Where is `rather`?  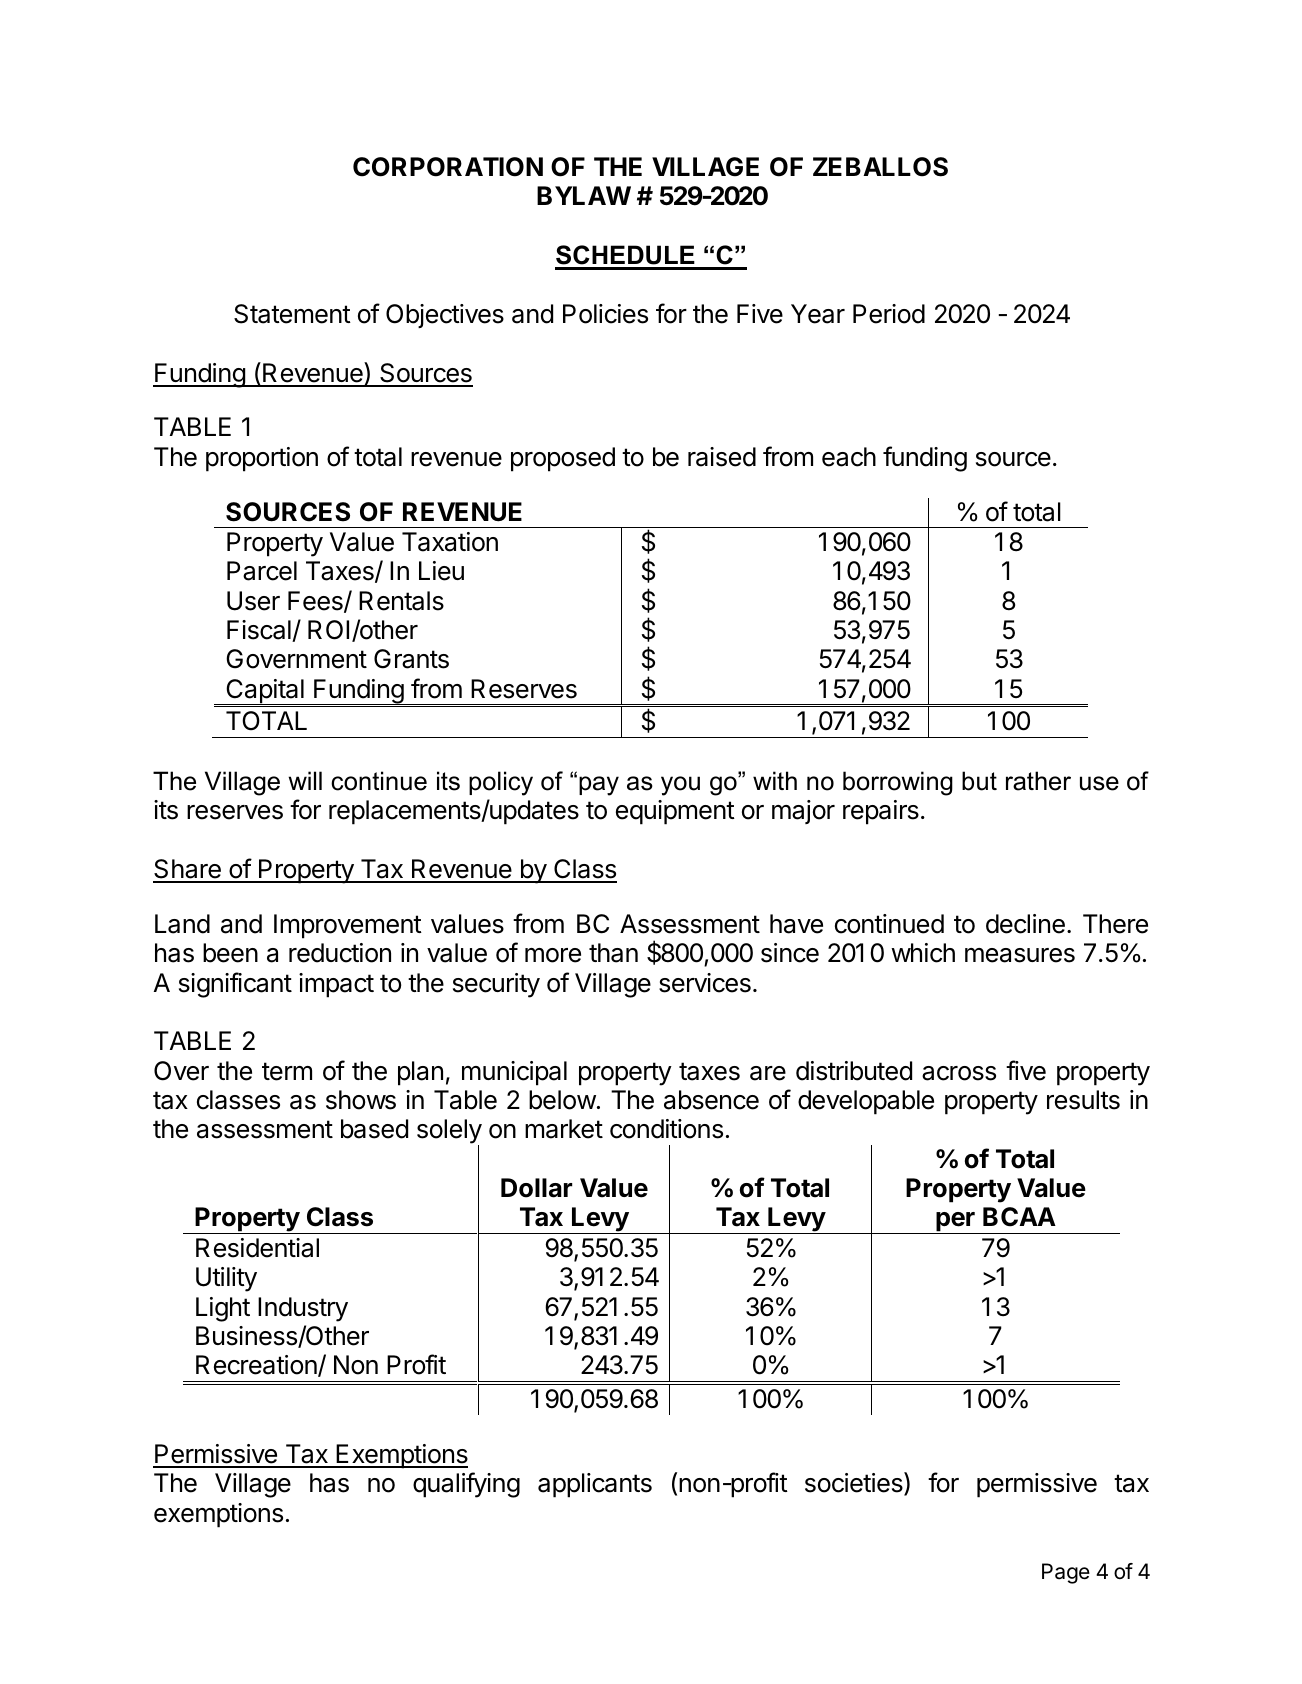
rather is located at coordinates (1038, 781).
